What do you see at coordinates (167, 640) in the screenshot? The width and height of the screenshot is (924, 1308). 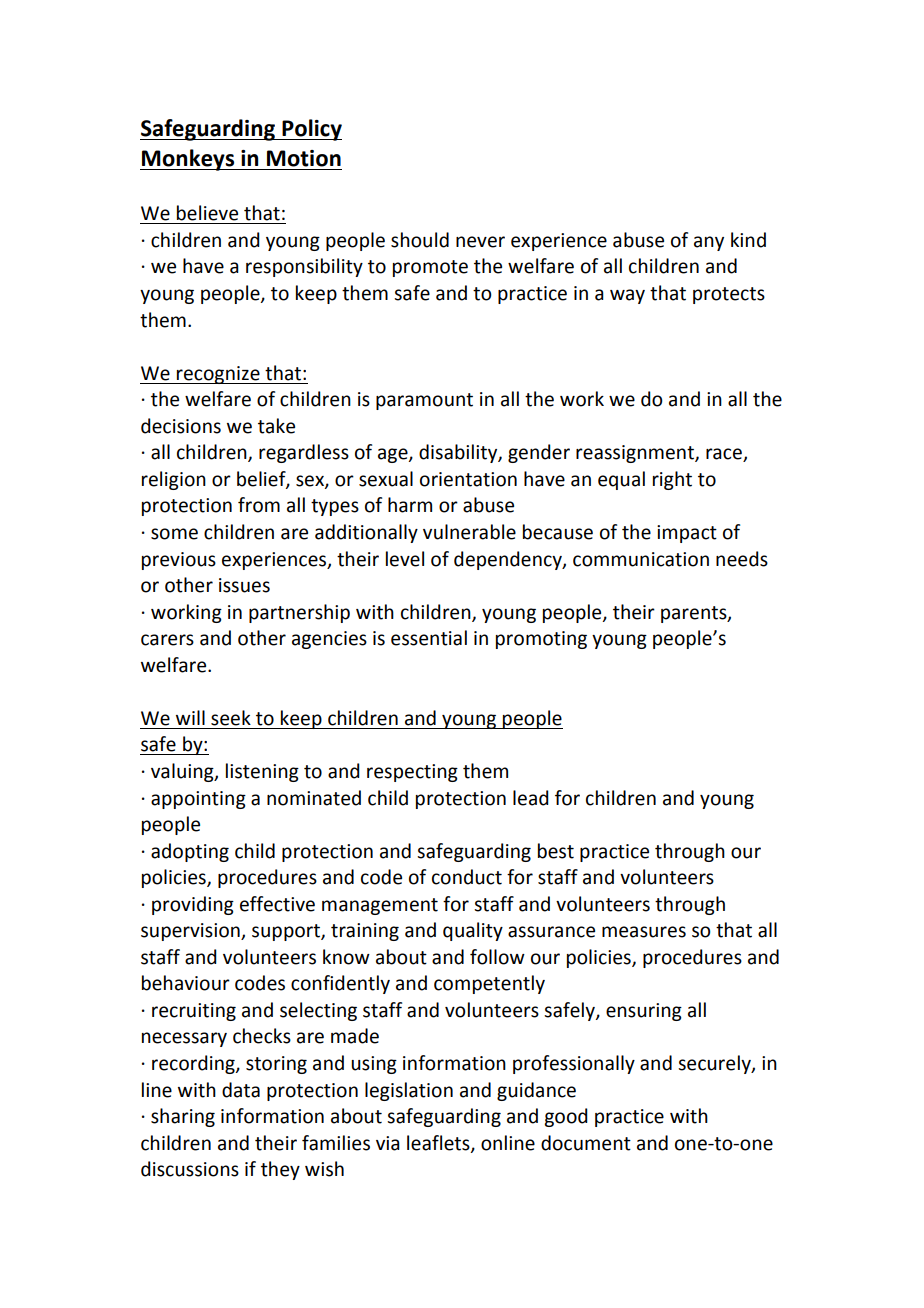 I see `carers` at bounding box center [167, 640].
